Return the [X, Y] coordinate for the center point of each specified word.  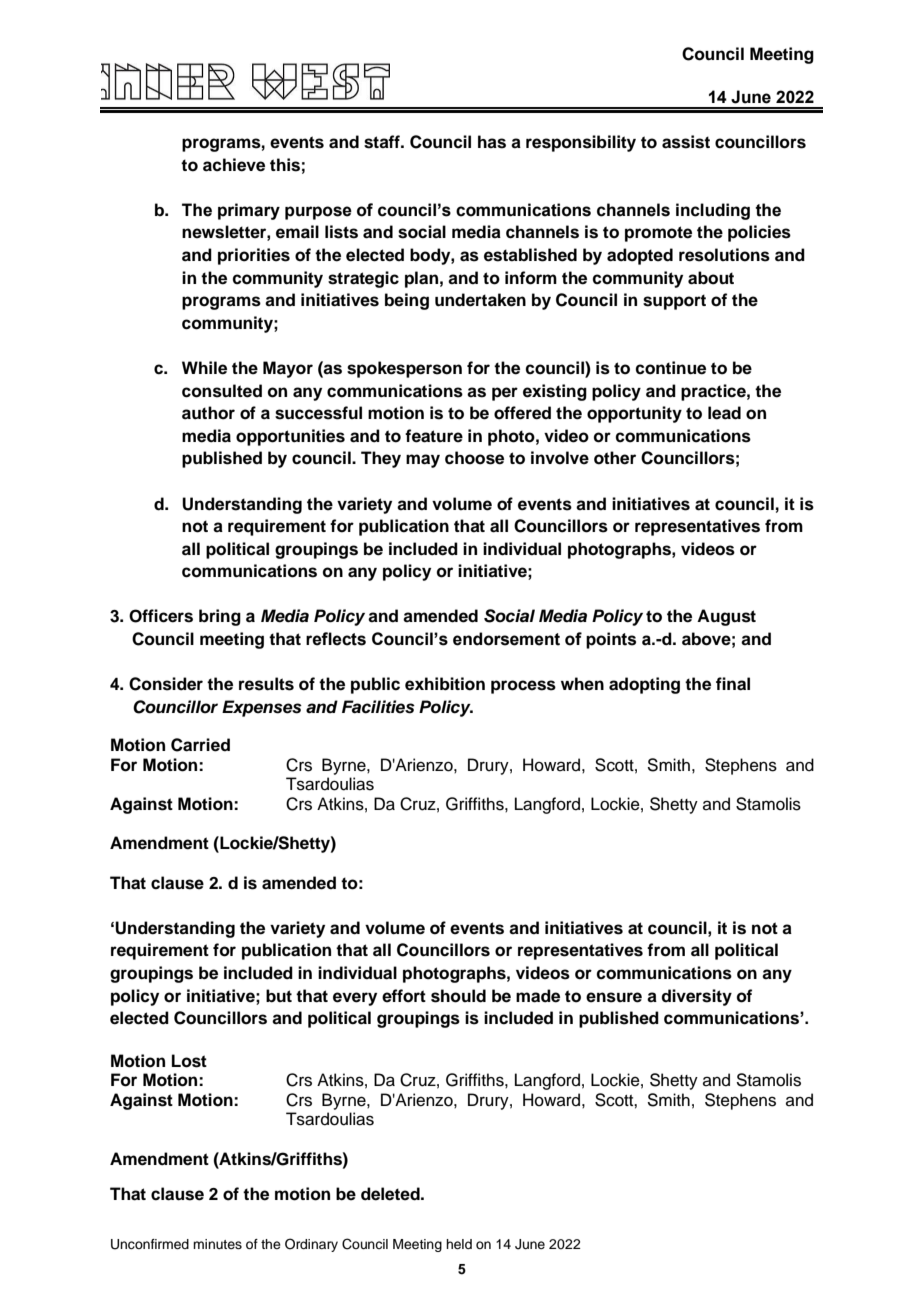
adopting [644, 685]
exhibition [445, 684]
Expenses [262, 708]
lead [724, 413]
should [458, 996]
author [208, 413]
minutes [217, 1244]
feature [434, 436]
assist [686, 142]
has [492, 142]
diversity [696, 997]
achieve [234, 165]
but [279, 996]
